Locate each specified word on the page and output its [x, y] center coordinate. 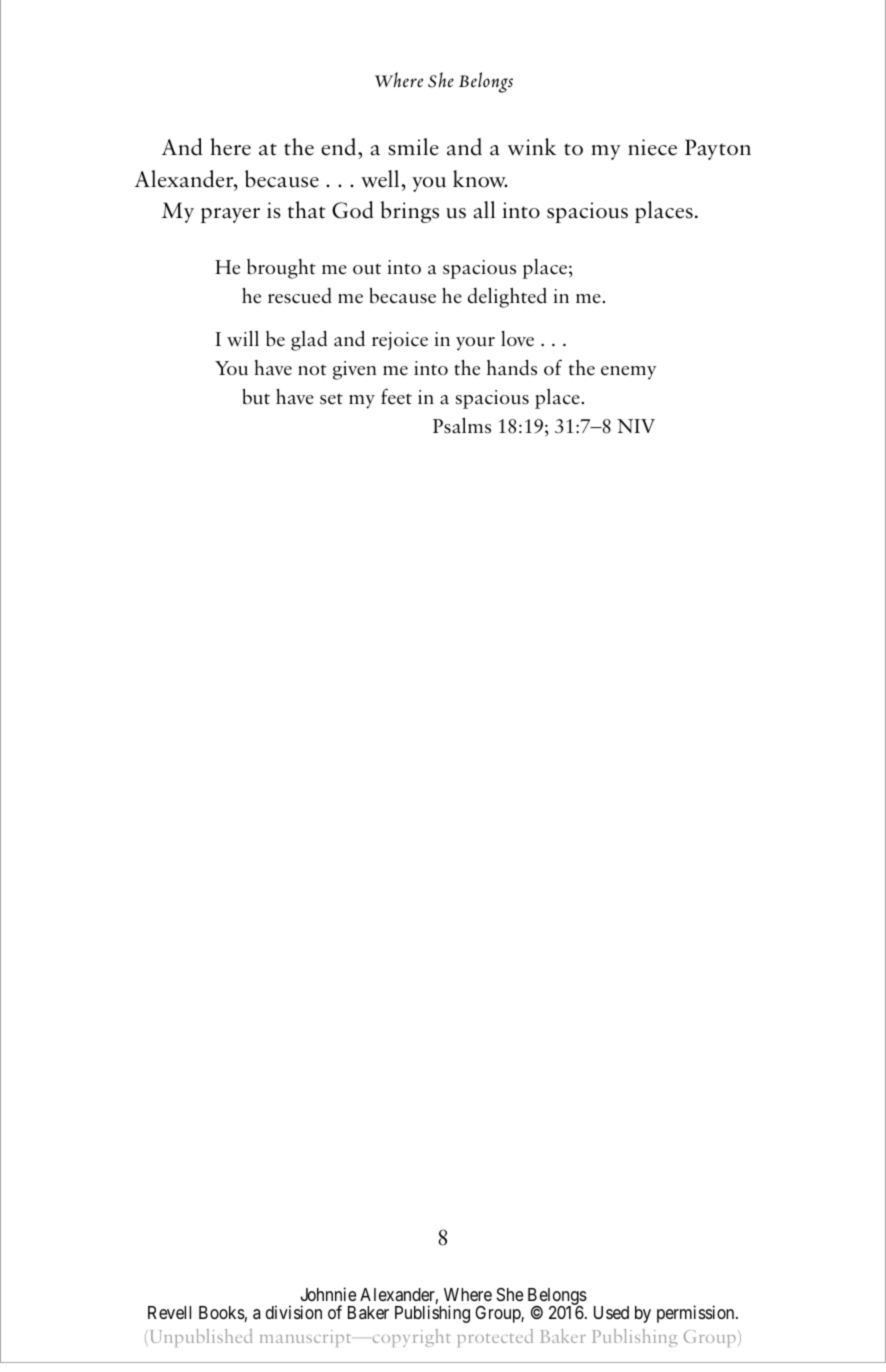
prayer [230, 215]
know [480, 179]
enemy [628, 373]
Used [611, 1312]
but [256, 397]
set [331, 399]
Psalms [462, 426]
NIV [636, 426]
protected [495, 1338]
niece [652, 147]
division [294, 1312]
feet [396, 396]
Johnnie [328, 1294]
